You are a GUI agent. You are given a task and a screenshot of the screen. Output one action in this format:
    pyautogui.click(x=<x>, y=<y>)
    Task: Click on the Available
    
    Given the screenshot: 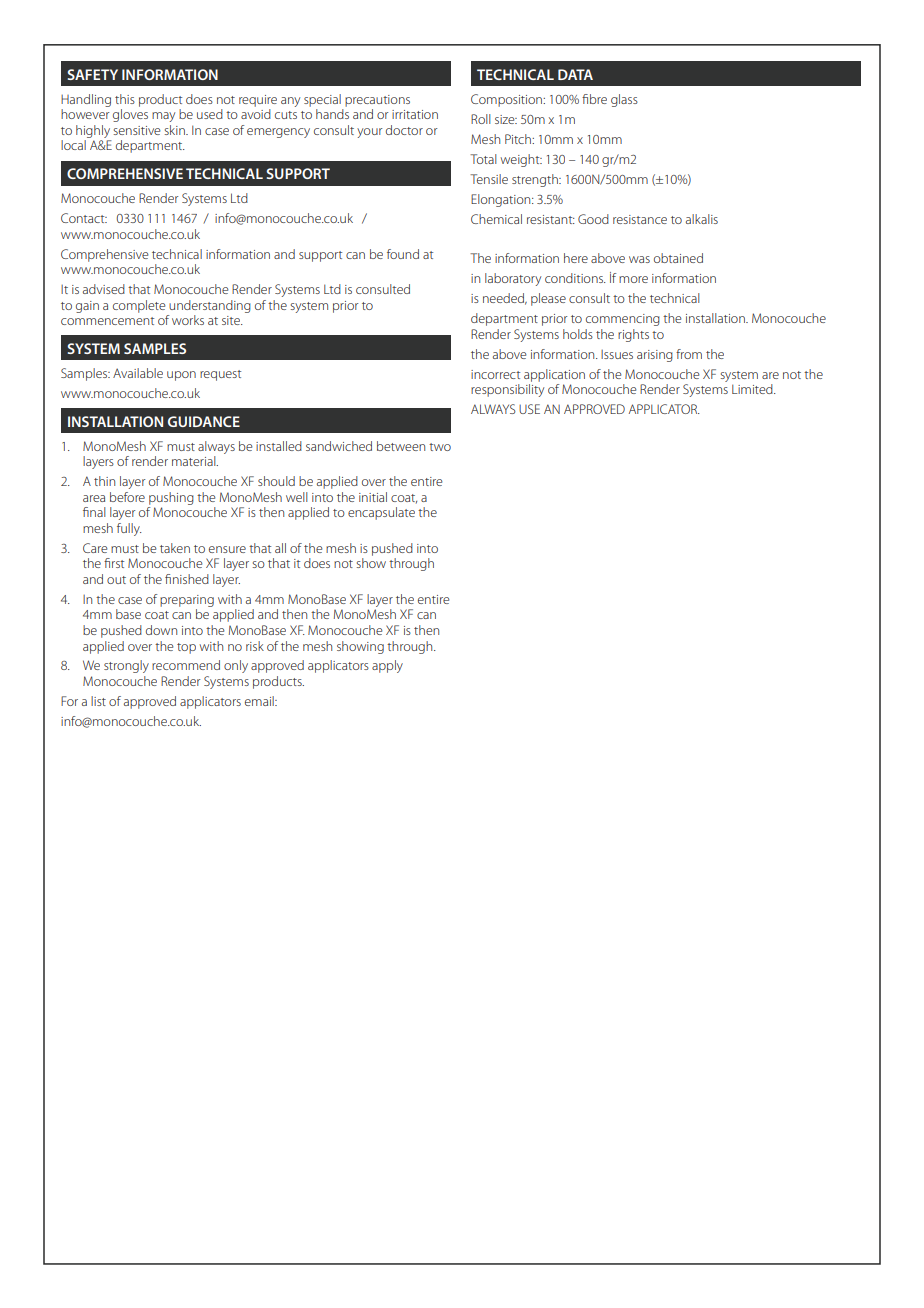 What is the action you would take?
    pyautogui.click(x=138, y=373)
